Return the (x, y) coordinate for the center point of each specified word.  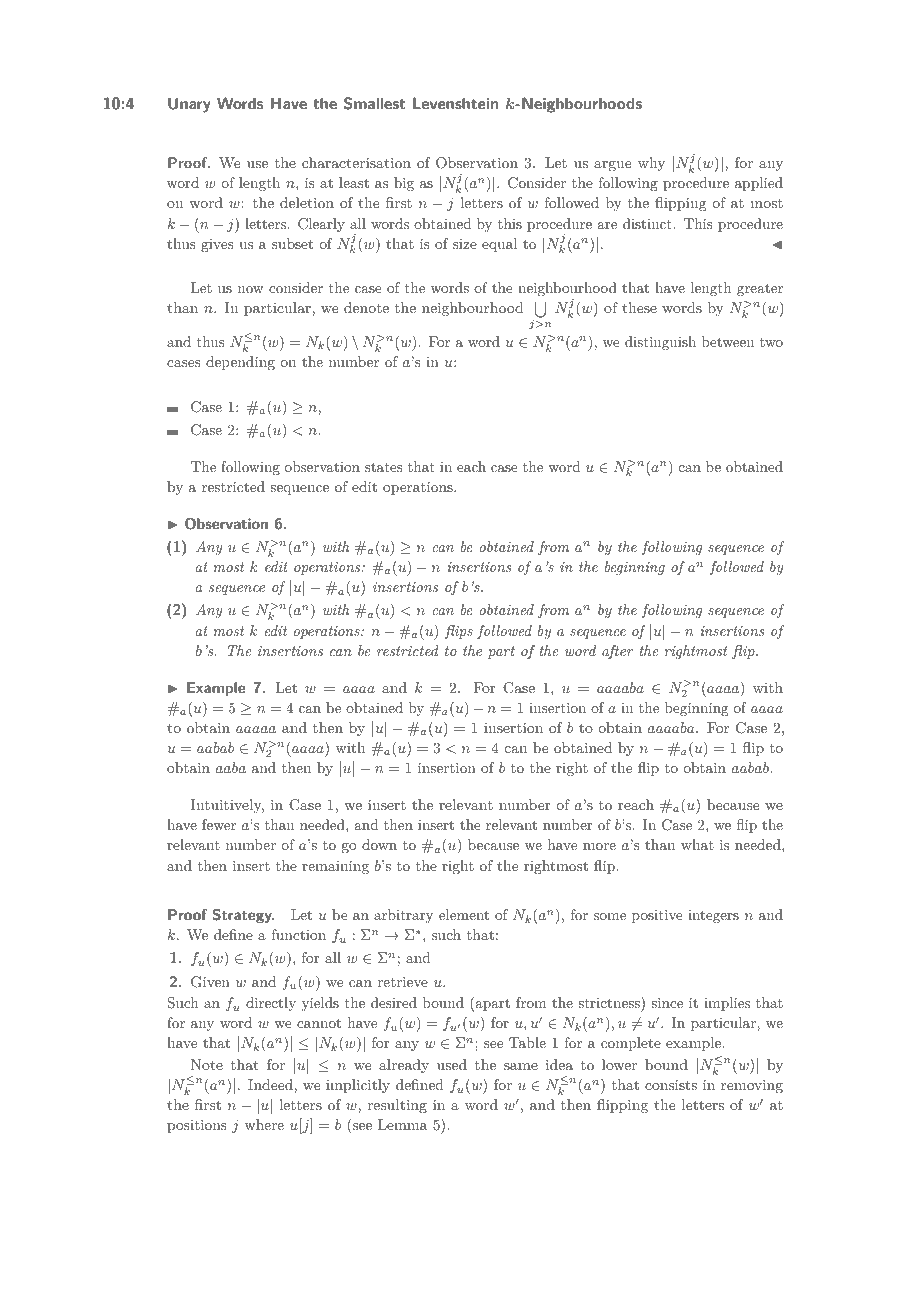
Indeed (271, 1084)
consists (671, 1085)
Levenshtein (455, 103)
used (452, 1064)
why (651, 164)
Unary (189, 105)
